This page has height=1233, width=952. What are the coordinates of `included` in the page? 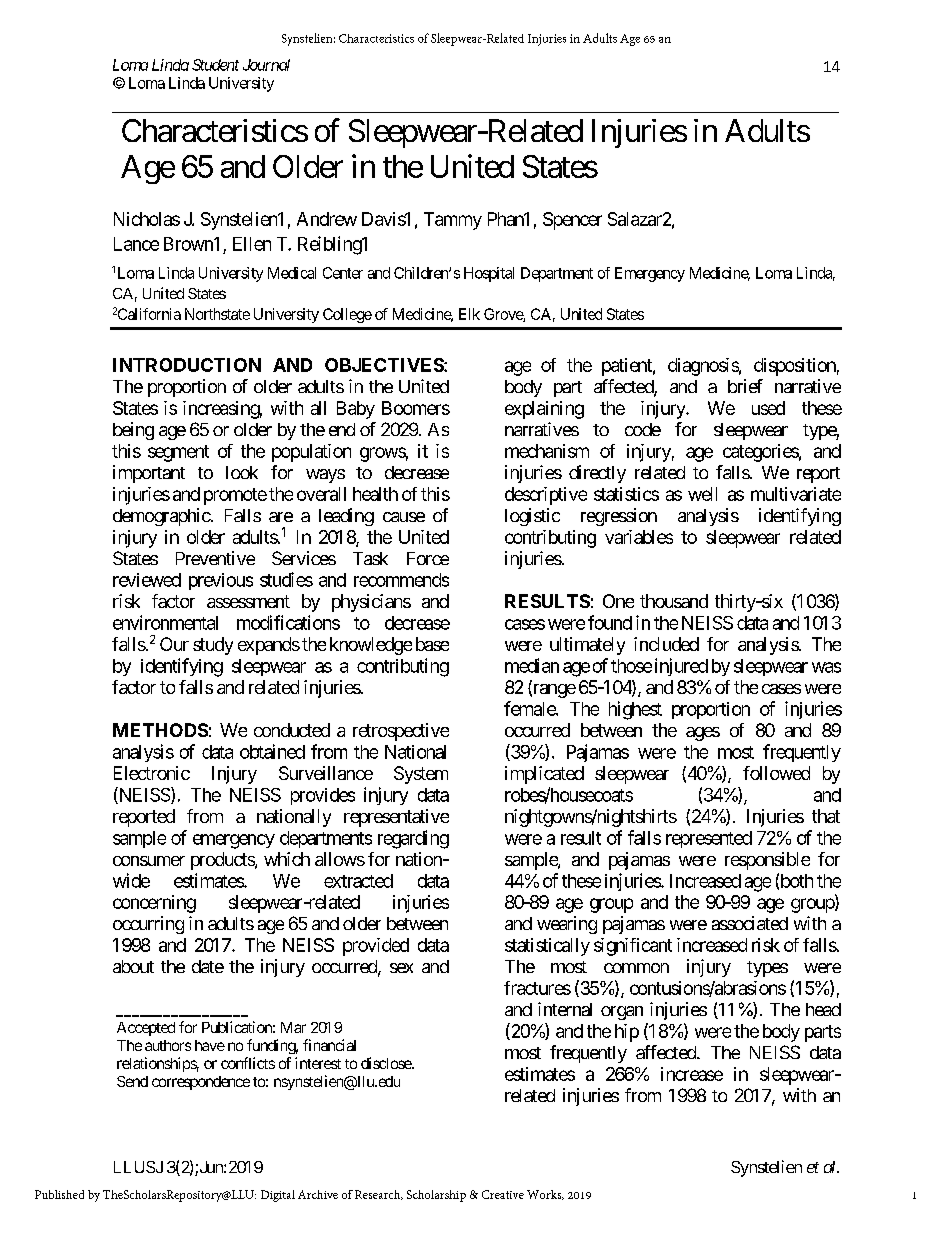 It's located at (666, 644).
